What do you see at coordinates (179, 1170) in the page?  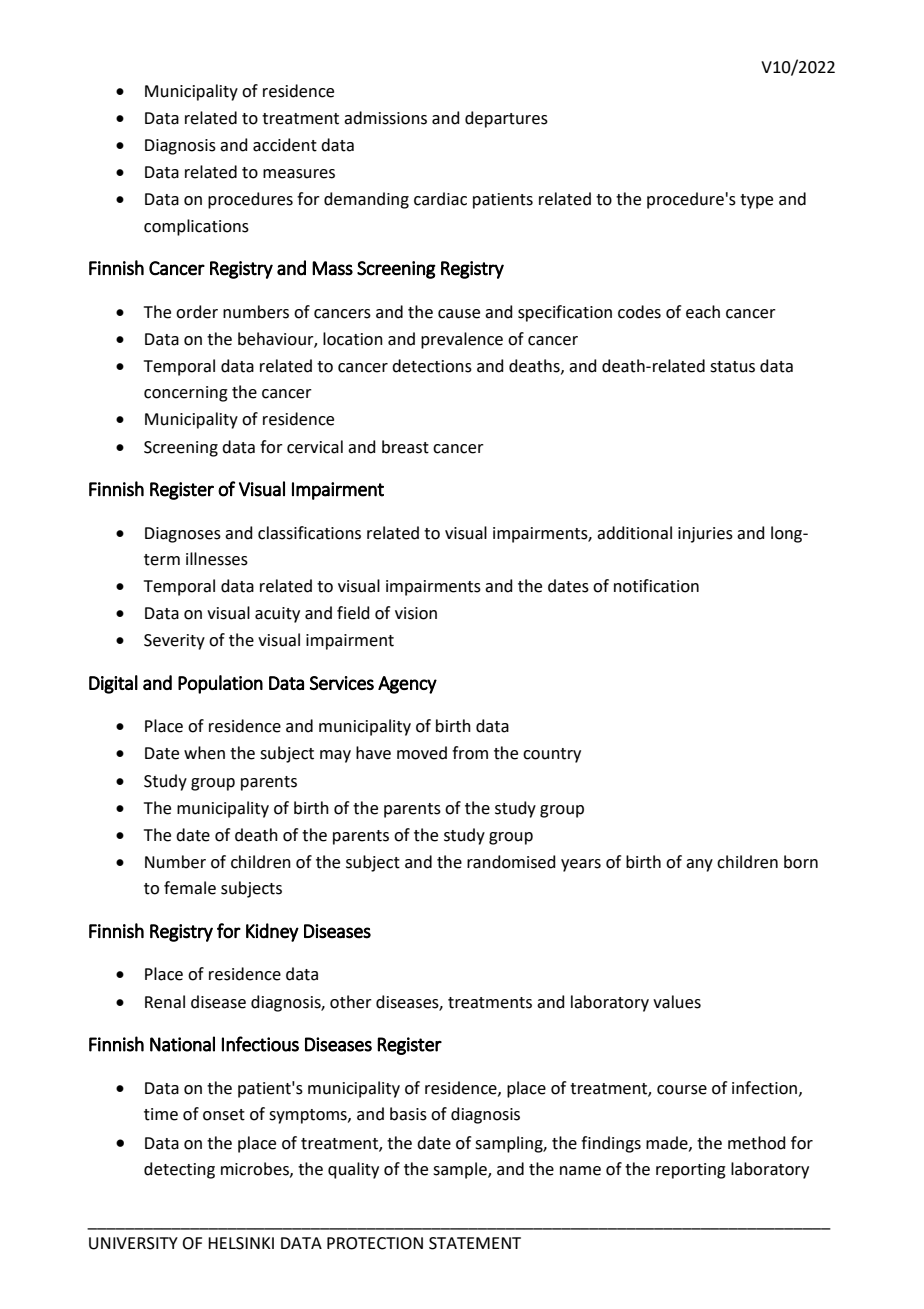 I see `detecting` at bounding box center [179, 1170].
